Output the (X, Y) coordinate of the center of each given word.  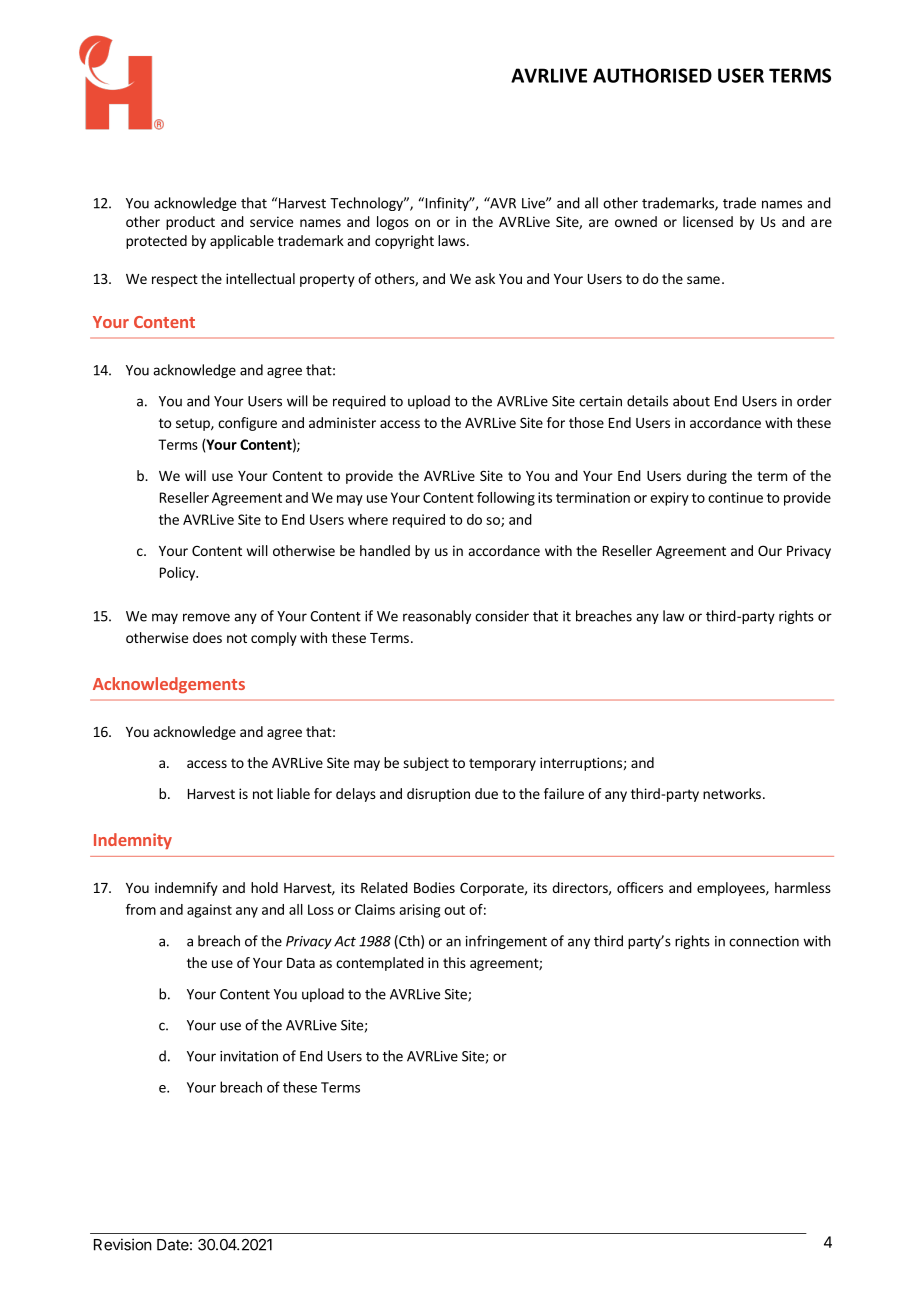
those (586, 422)
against (209, 911)
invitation (249, 1056)
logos (393, 223)
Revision (123, 1244)
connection (764, 941)
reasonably (437, 617)
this (454, 962)
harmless (803, 887)
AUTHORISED (652, 75)
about (691, 401)
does (207, 637)
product (190, 223)
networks (732, 793)
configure (247, 424)
